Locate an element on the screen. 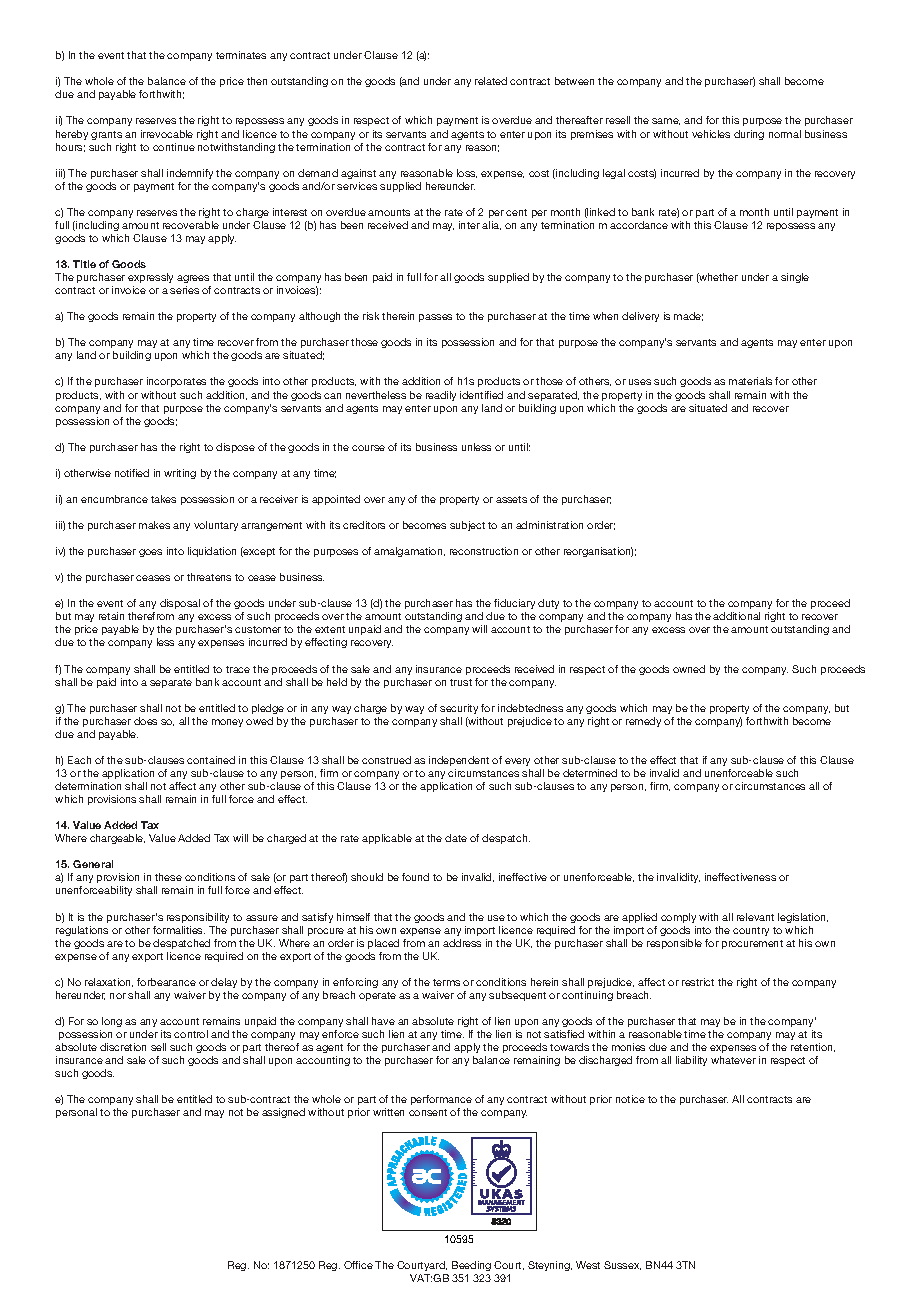  irrevocable is located at coordinates (167, 134).
